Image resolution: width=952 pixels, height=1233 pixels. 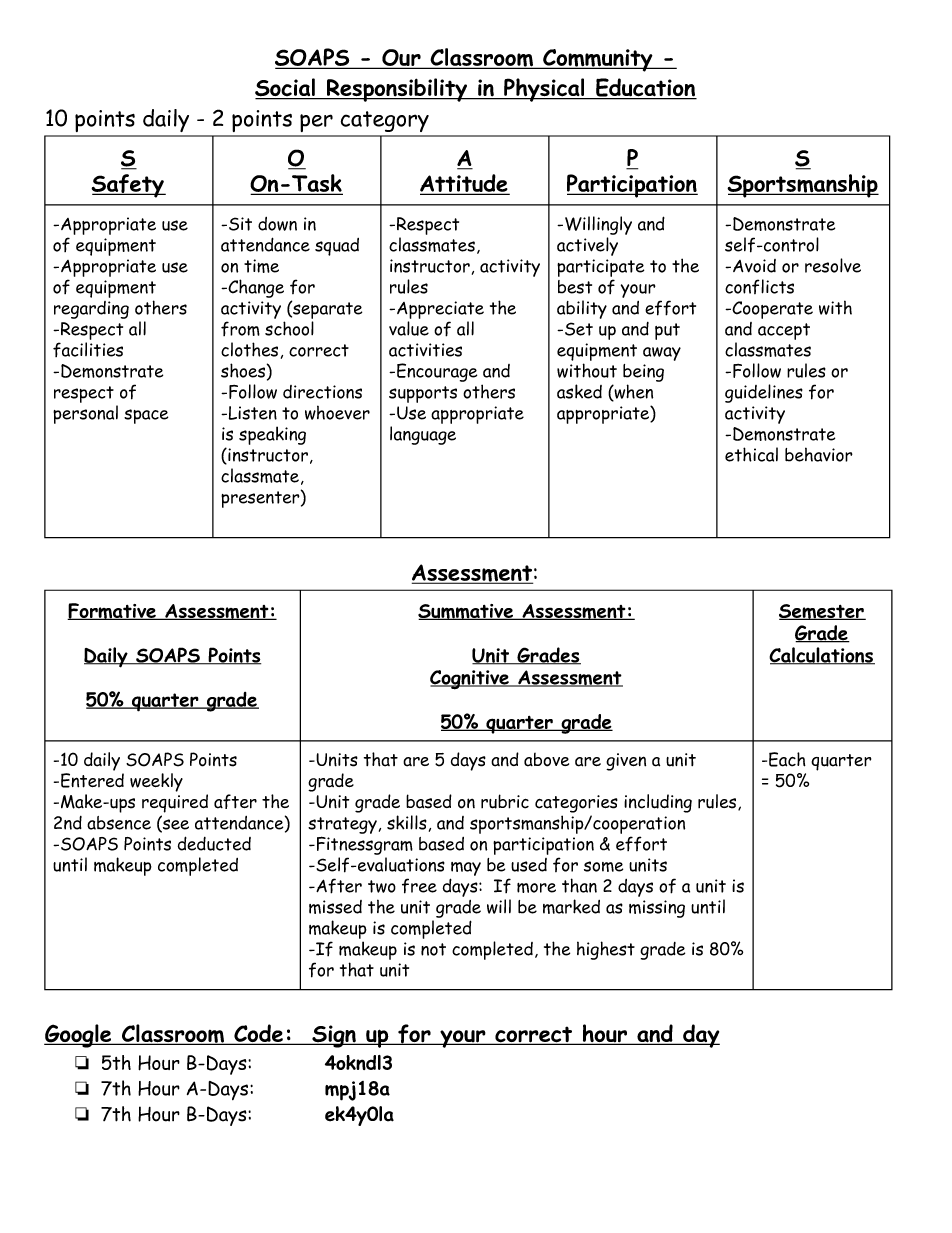 What do you see at coordinates (259, 1034) in the image?
I see `Code` at bounding box center [259, 1034].
